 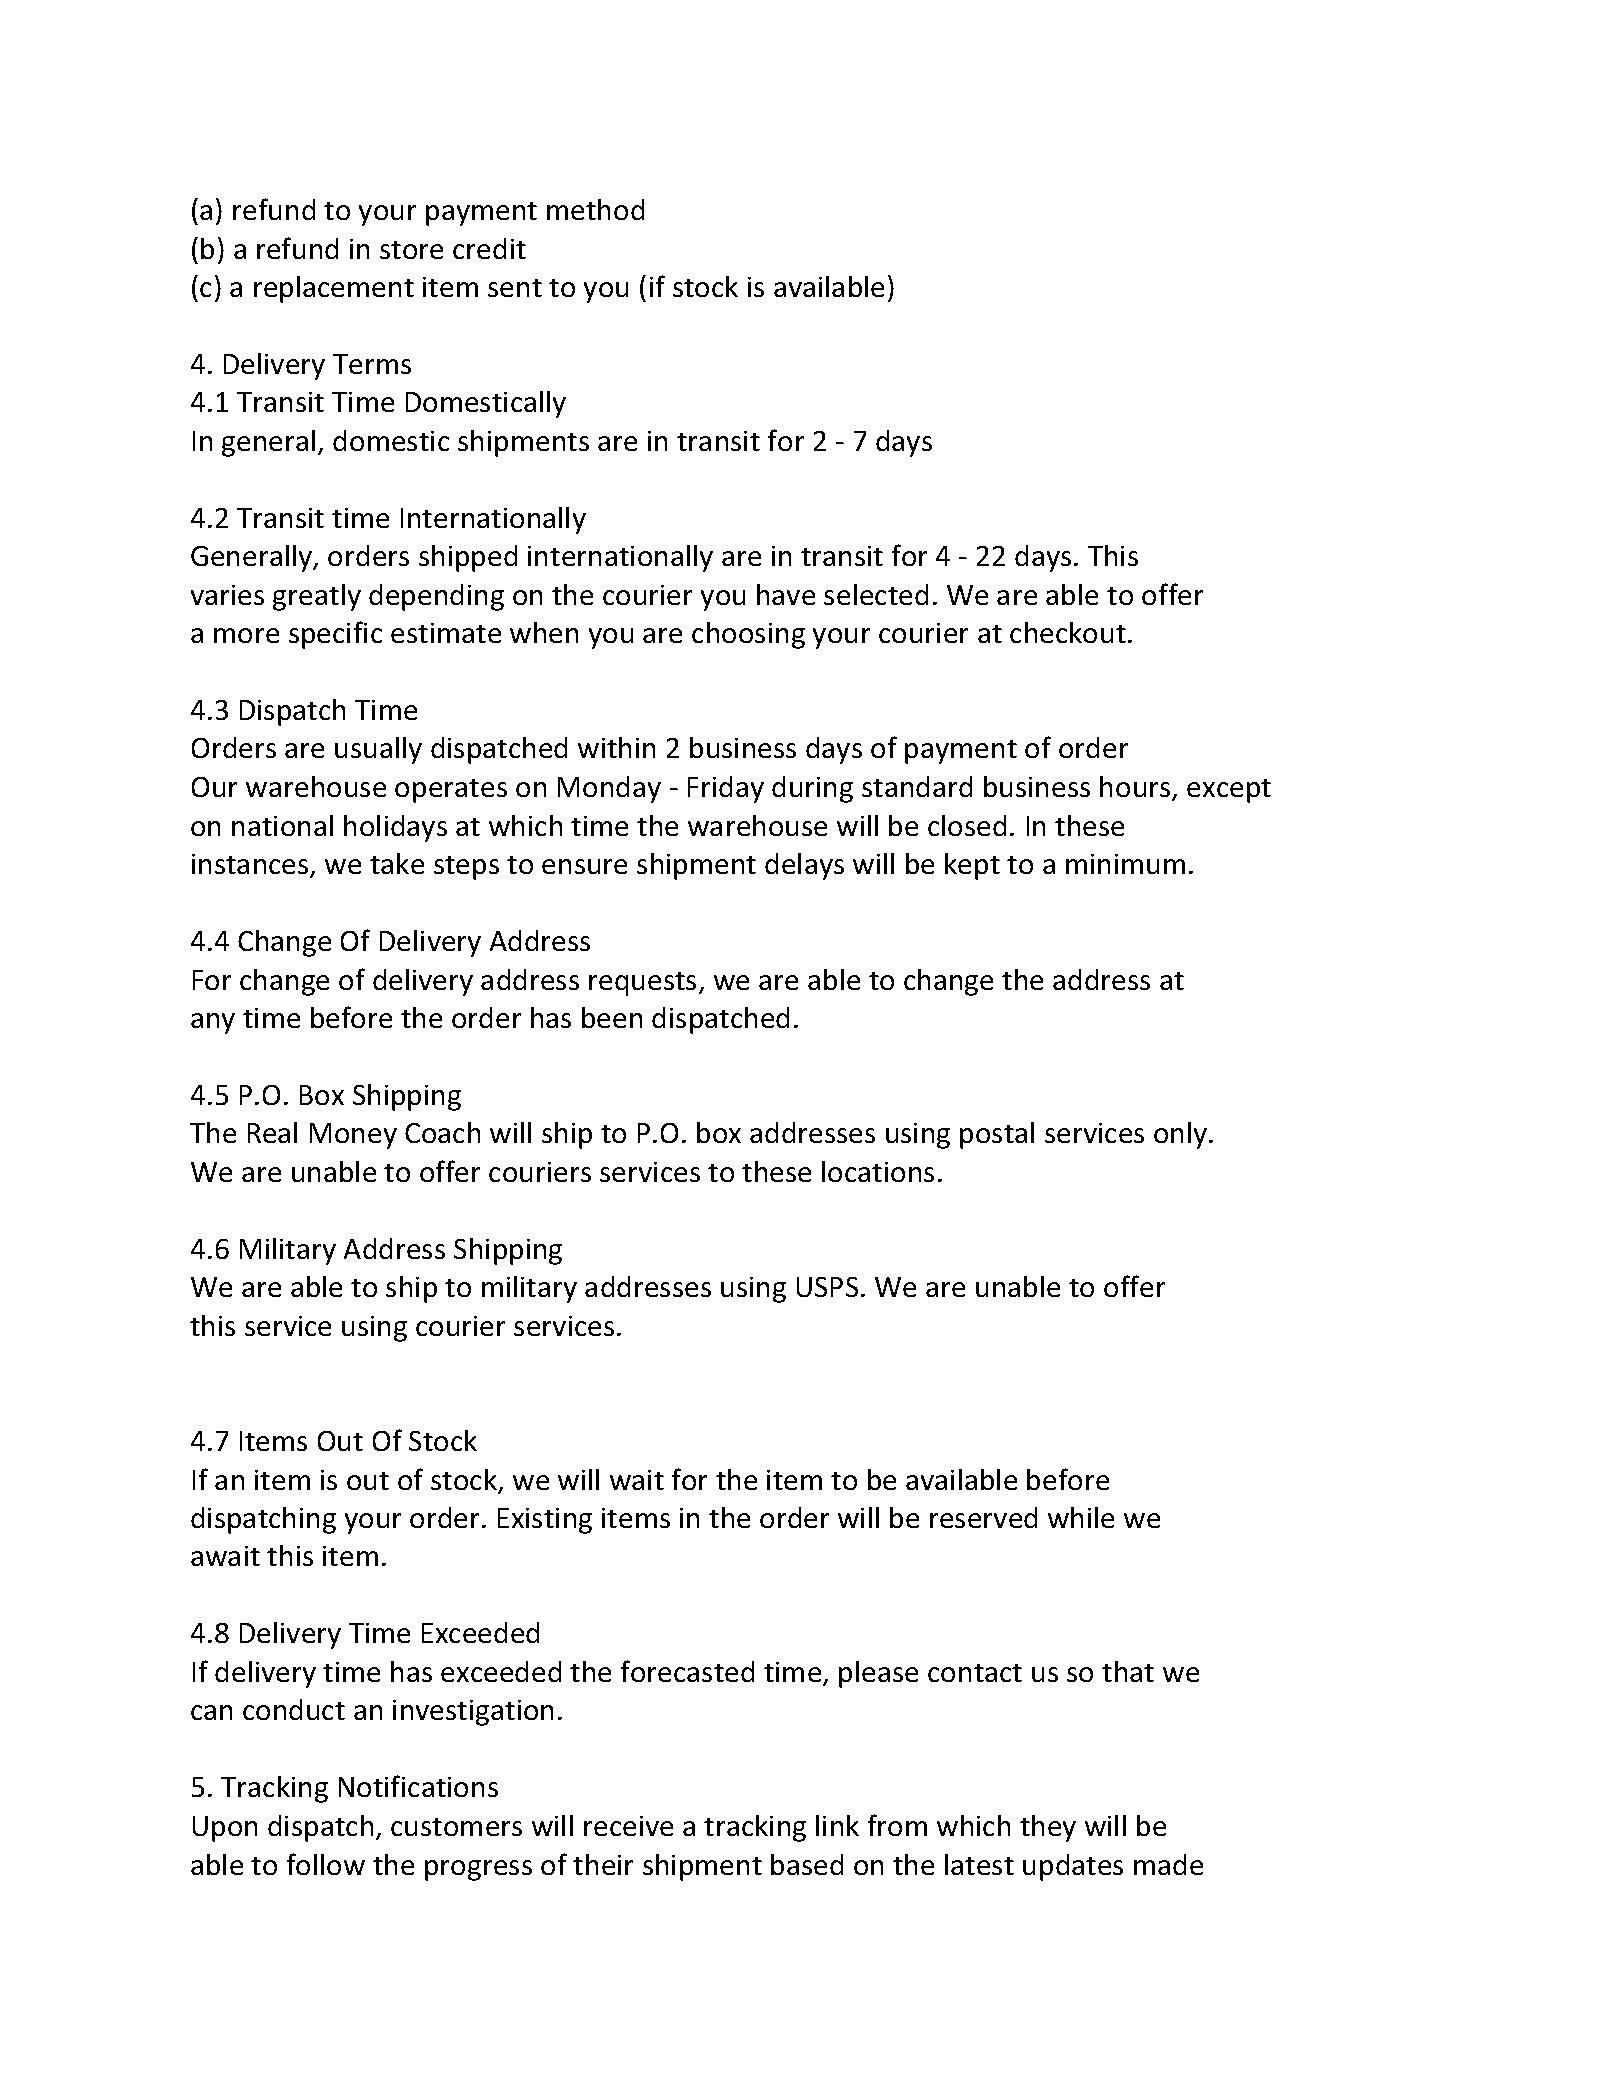 I want to click on follow, so click(x=326, y=1864).
